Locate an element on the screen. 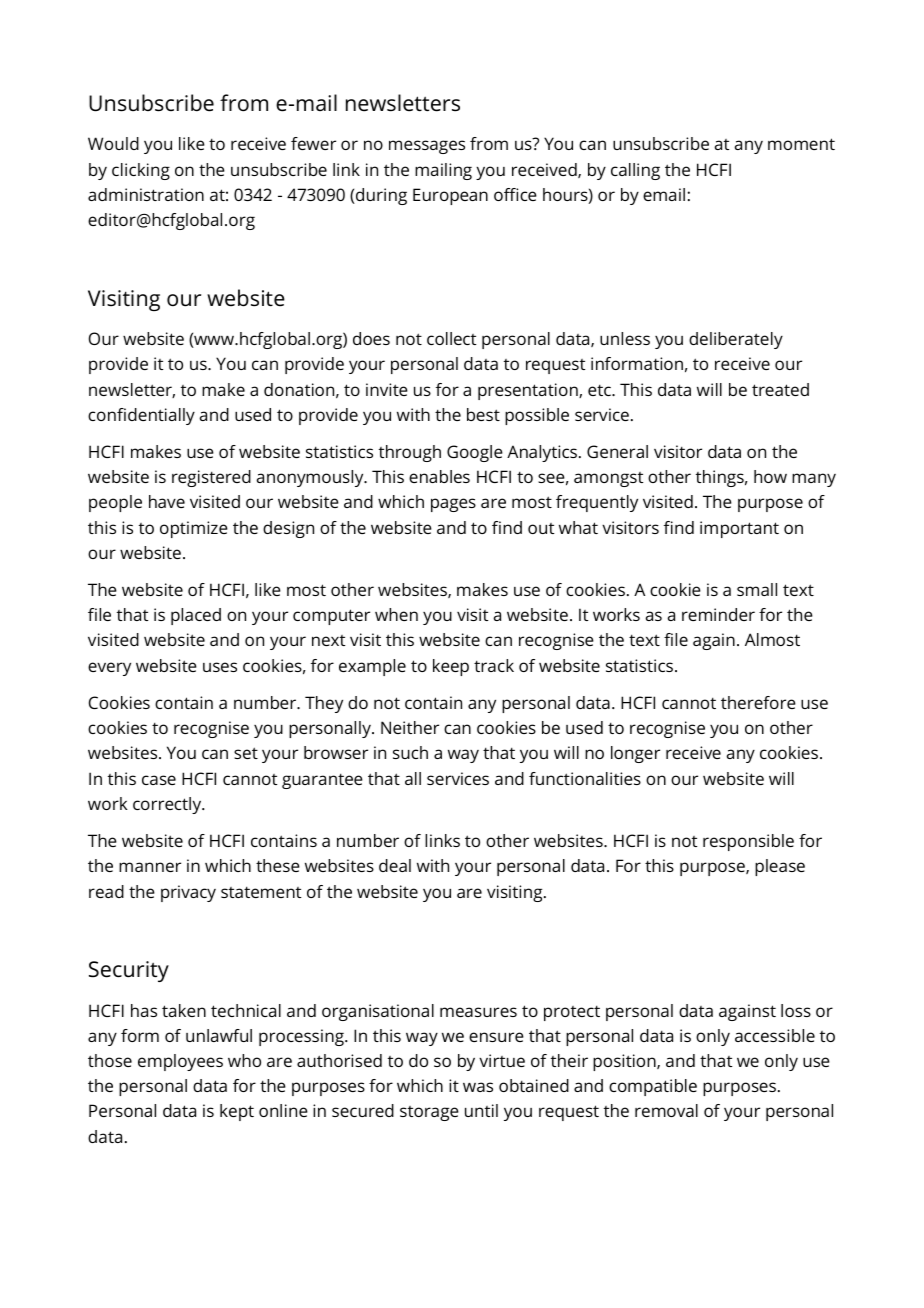 The image size is (924, 1308). placed is located at coordinates (196, 616).
